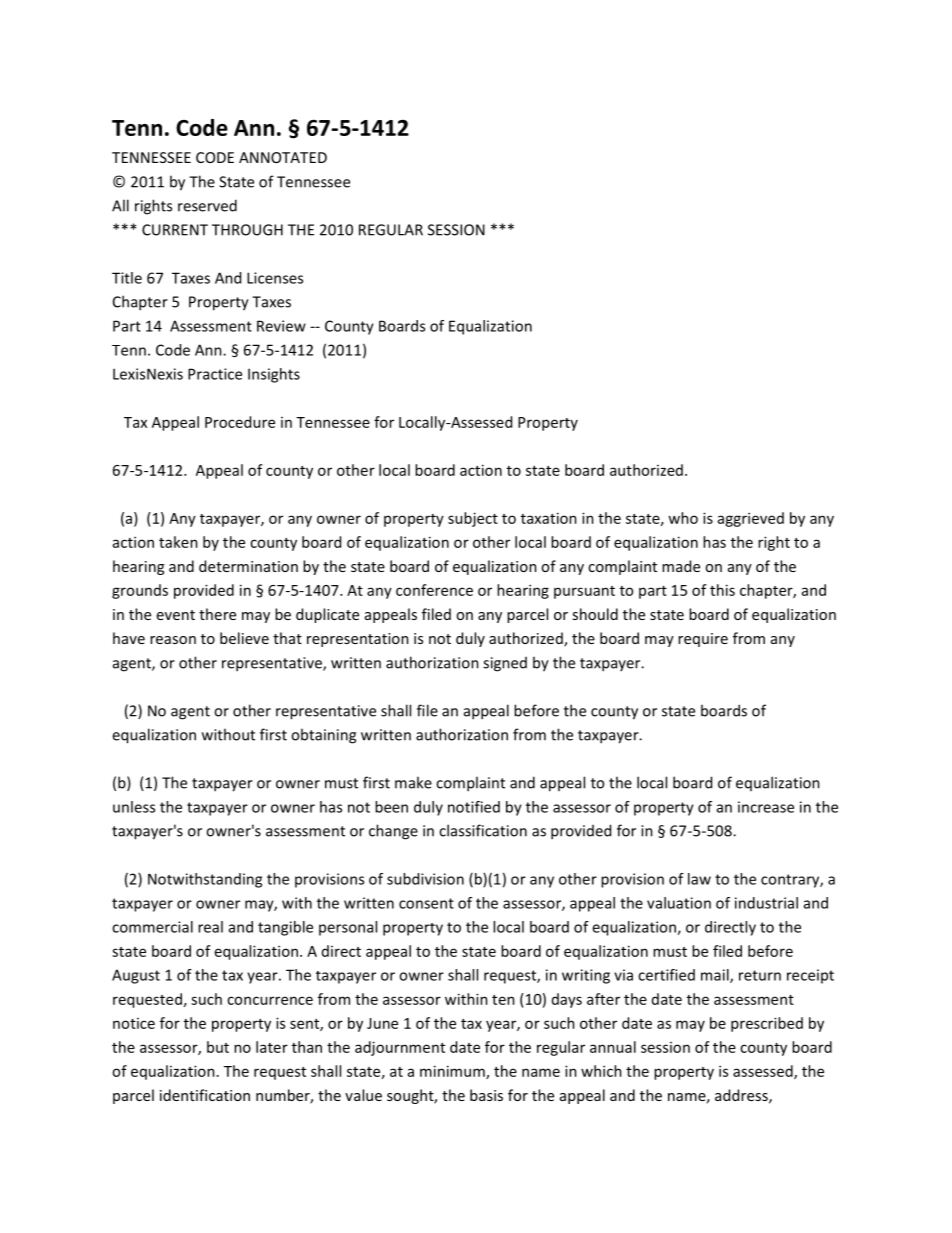 The width and height of the screenshot is (952, 1233). Describe the element at coordinates (473, 519) in the screenshot. I see `subject` at that location.
